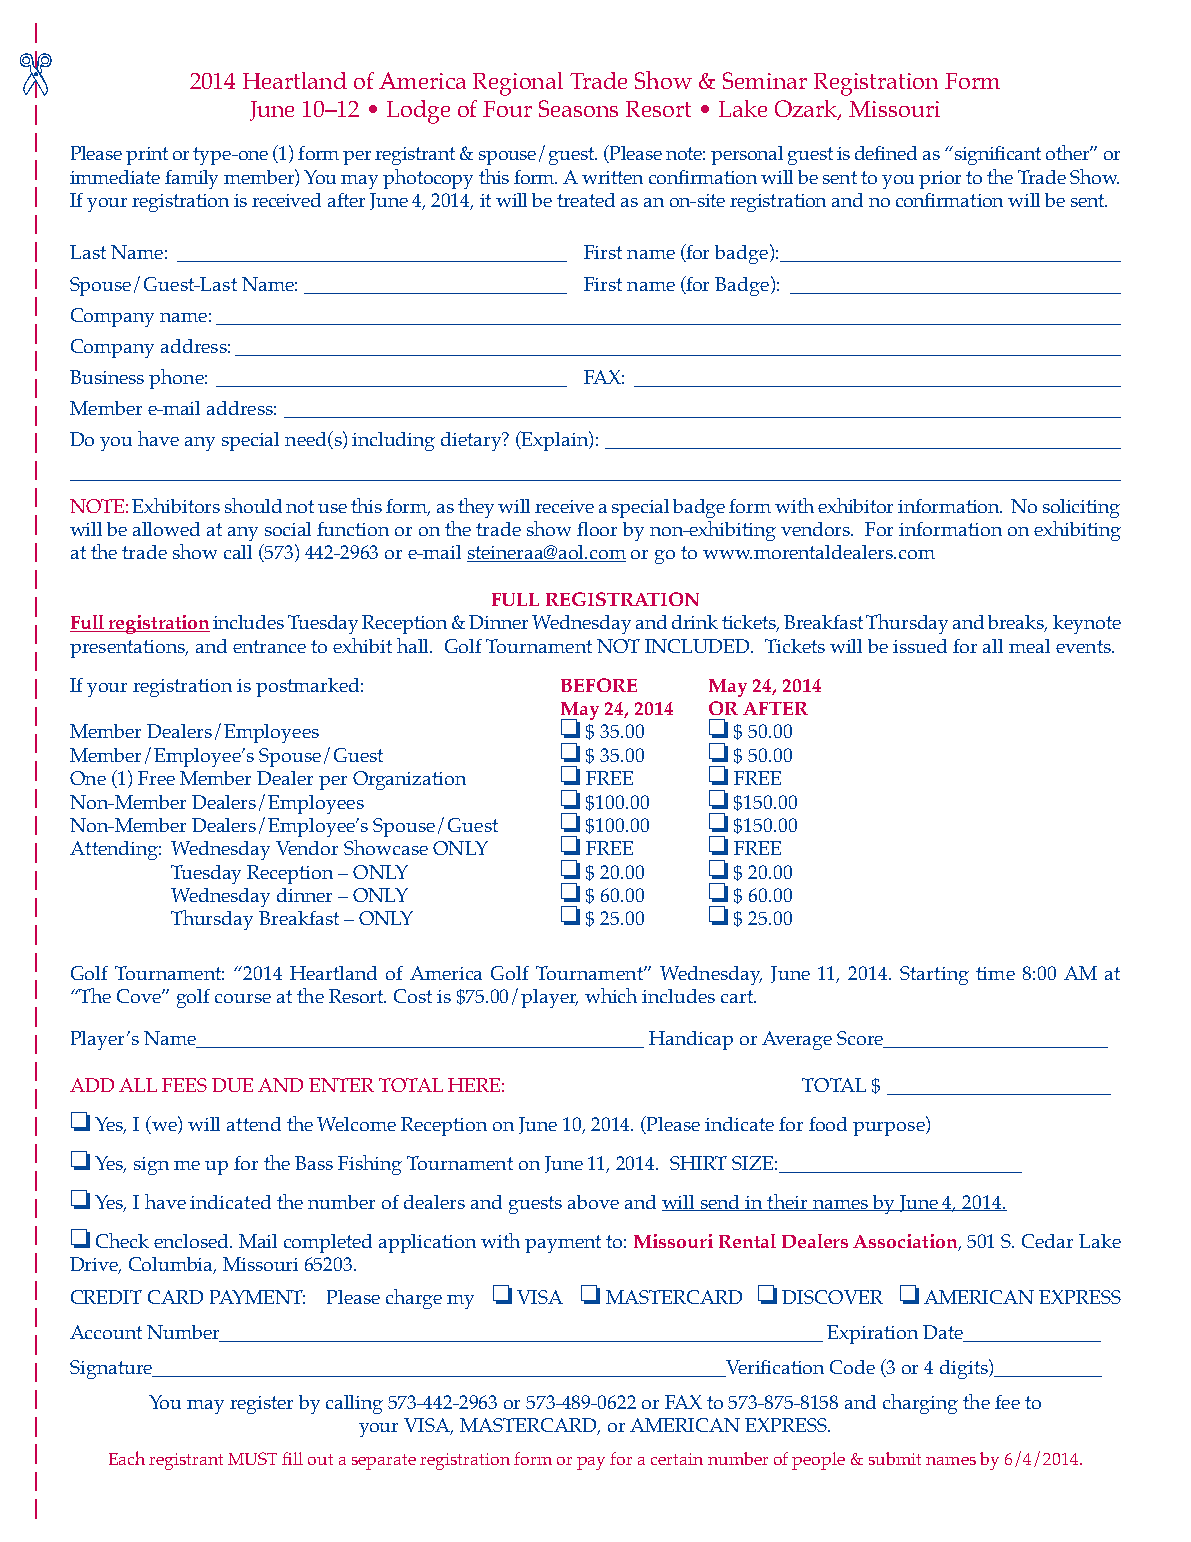 This screenshot has width=1191, height=1542. What do you see at coordinates (920, 1404) in the screenshot?
I see `charging` at bounding box center [920, 1404].
